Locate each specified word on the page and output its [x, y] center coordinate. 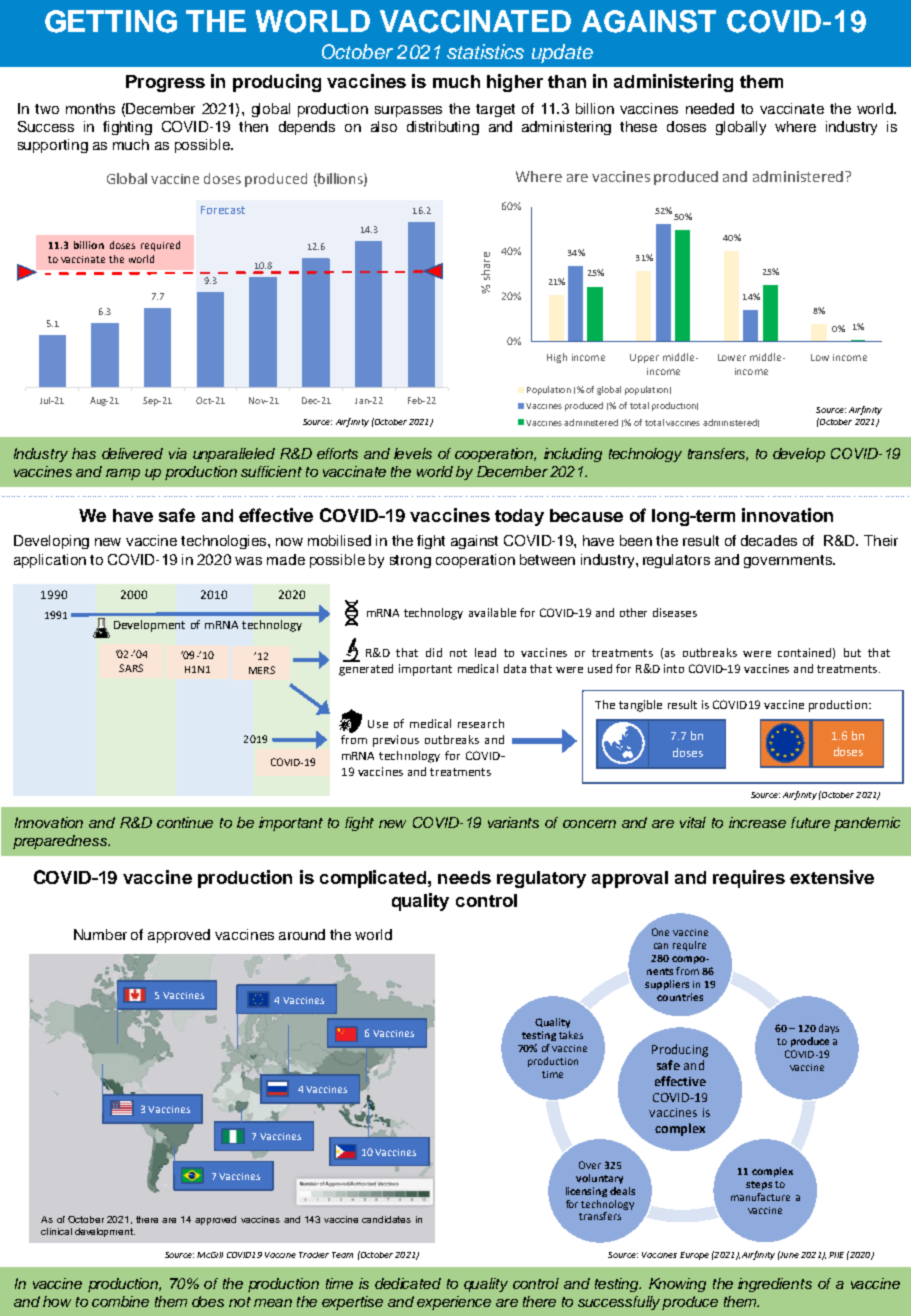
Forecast [223, 210]
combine [120, 1301]
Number [100, 934]
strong [410, 561]
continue [185, 822]
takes [571, 1035]
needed [710, 108]
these [638, 126]
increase [757, 822]
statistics [485, 51]
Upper [644, 358]
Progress [165, 83]
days [829, 1029]
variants [513, 822]
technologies [225, 542]
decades [769, 540]
